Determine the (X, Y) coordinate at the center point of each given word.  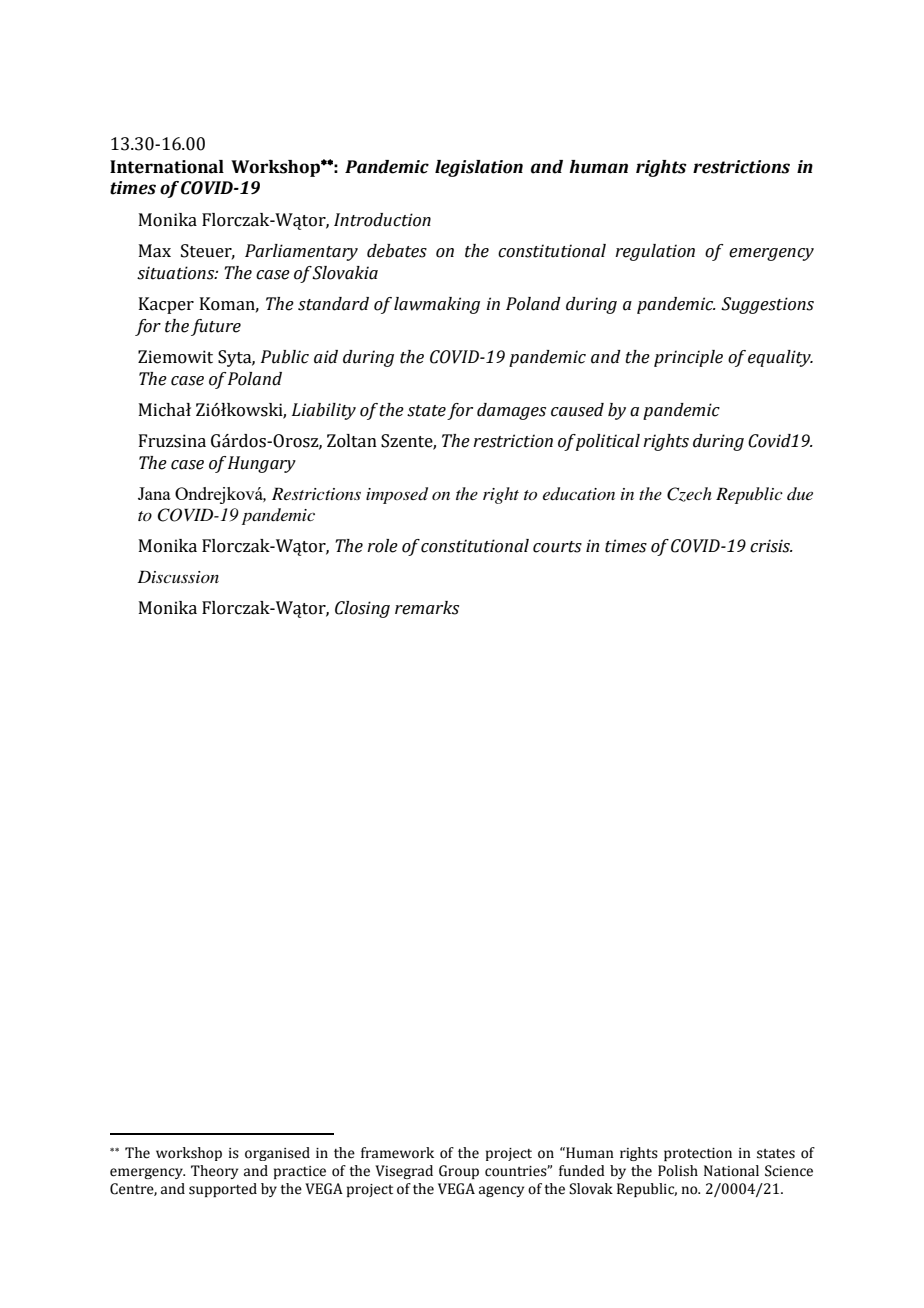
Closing (362, 609)
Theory (214, 1172)
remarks (427, 608)
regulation (655, 252)
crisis (771, 546)
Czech (689, 494)
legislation (479, 168)
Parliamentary (301, 252)
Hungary (262, 464)
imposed (397, 495)
